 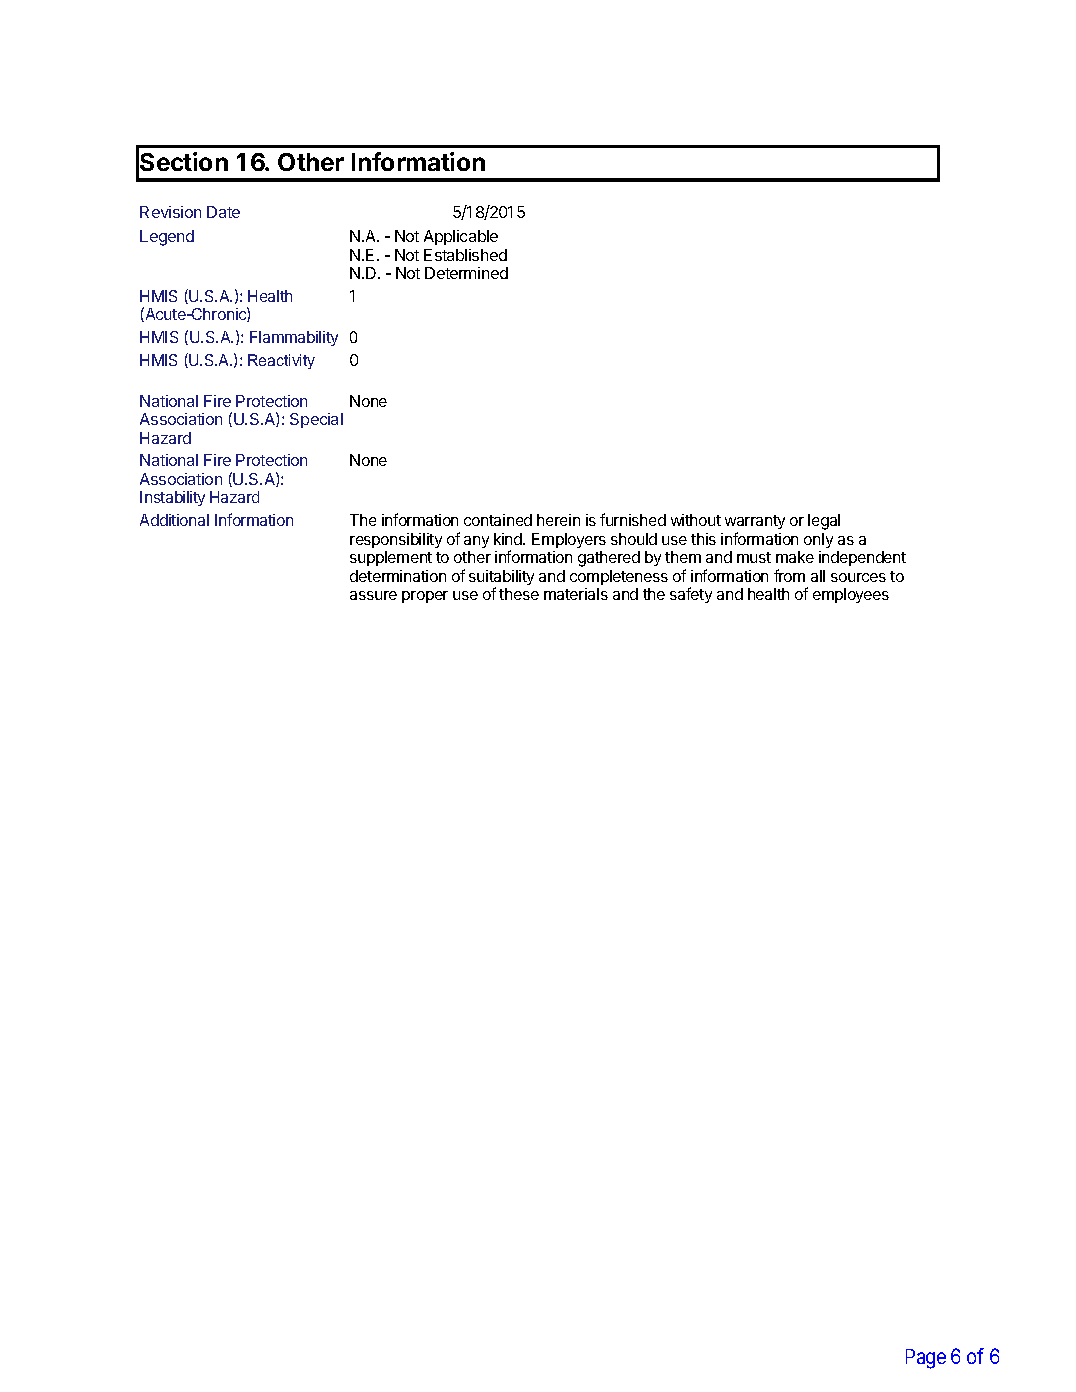 What do you see at coordinates (223, 212) in the document?
I see `Date` at bounding box center [223, 212].
